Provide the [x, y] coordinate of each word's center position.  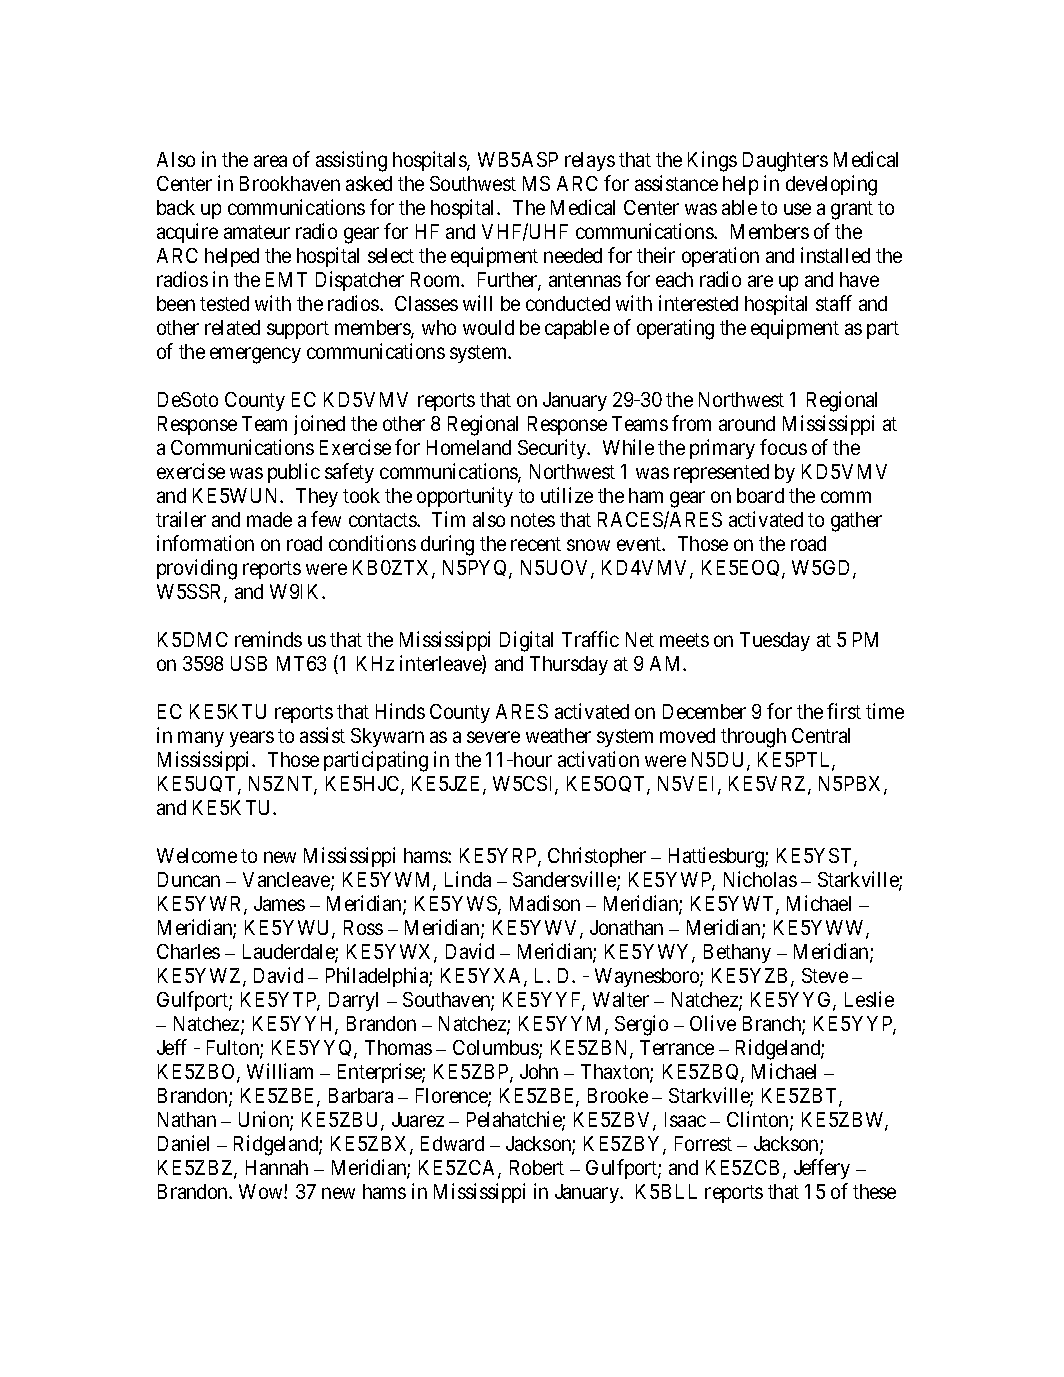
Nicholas [760, 879]
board [760, 495]
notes [533, 520]
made [269, 519]
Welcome [197, 855]
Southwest [473, 183]
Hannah [277, 1167]
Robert [537, 1167]
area [270, 161]
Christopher [597, 857]
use [797, 209]
